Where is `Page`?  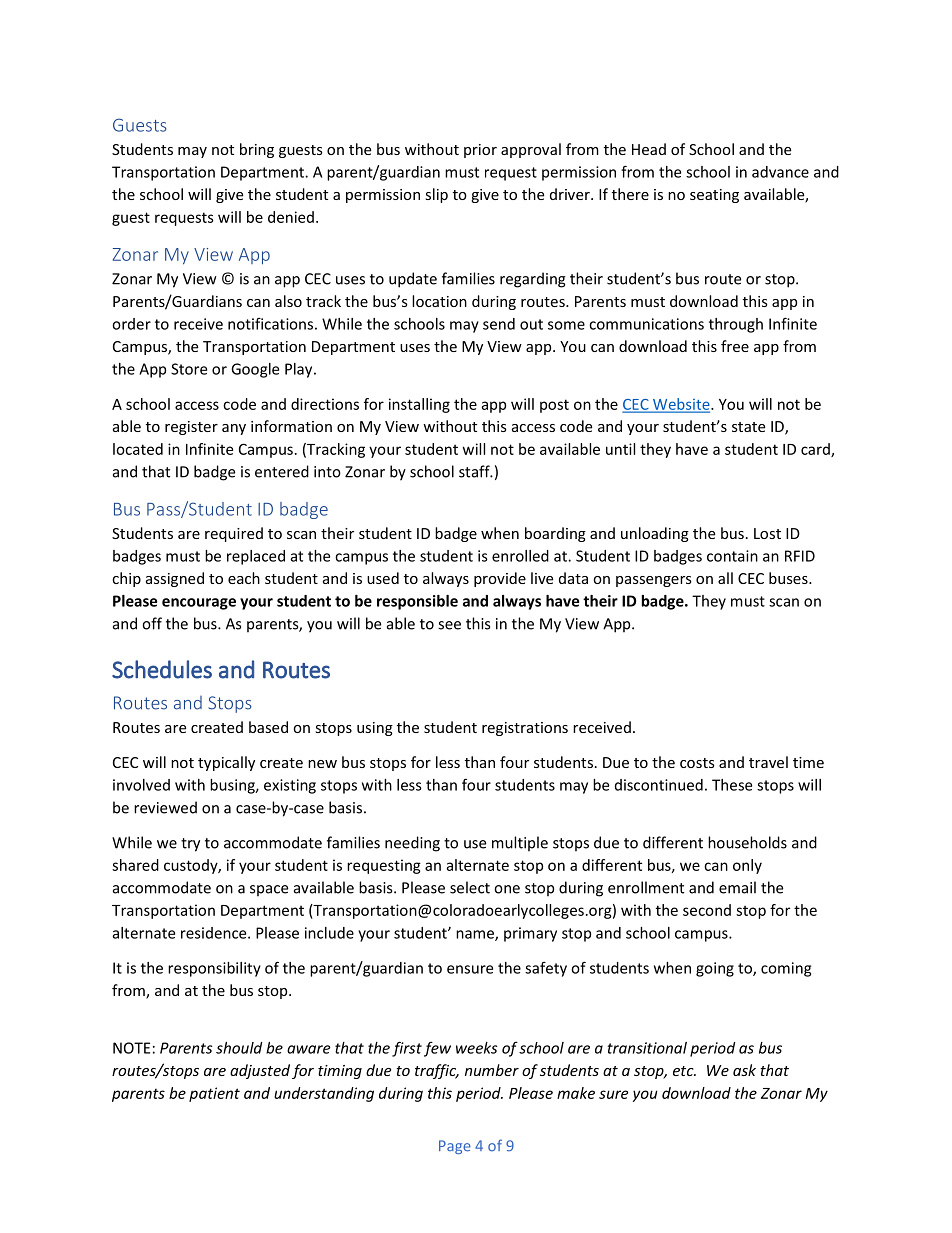
Page is located at coordinates (455, 1147).
